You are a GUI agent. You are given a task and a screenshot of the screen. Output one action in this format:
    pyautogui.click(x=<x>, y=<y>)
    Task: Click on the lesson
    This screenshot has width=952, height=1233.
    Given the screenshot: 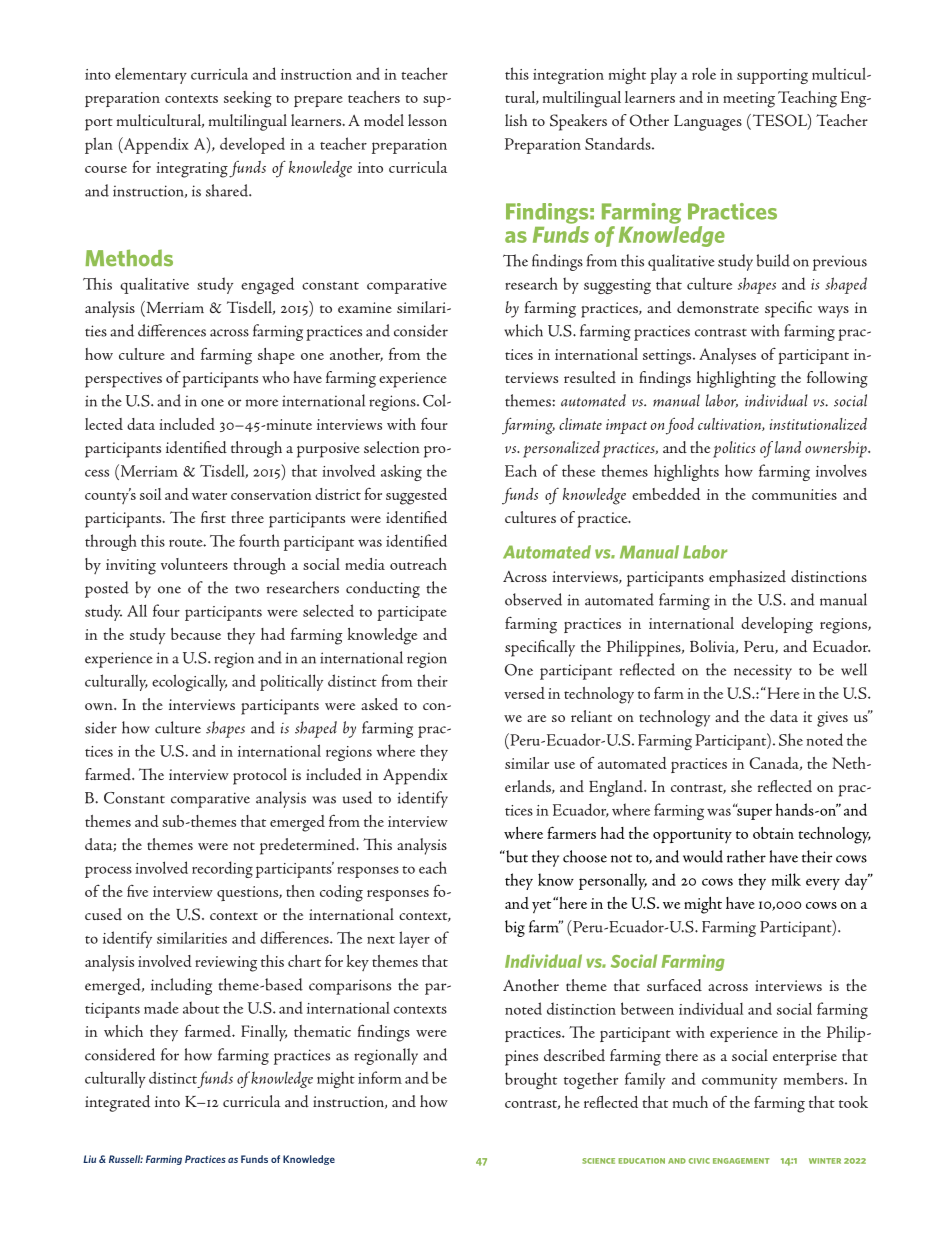 What is the action you would take?
    pyautogui.click(x=427, y=120)
